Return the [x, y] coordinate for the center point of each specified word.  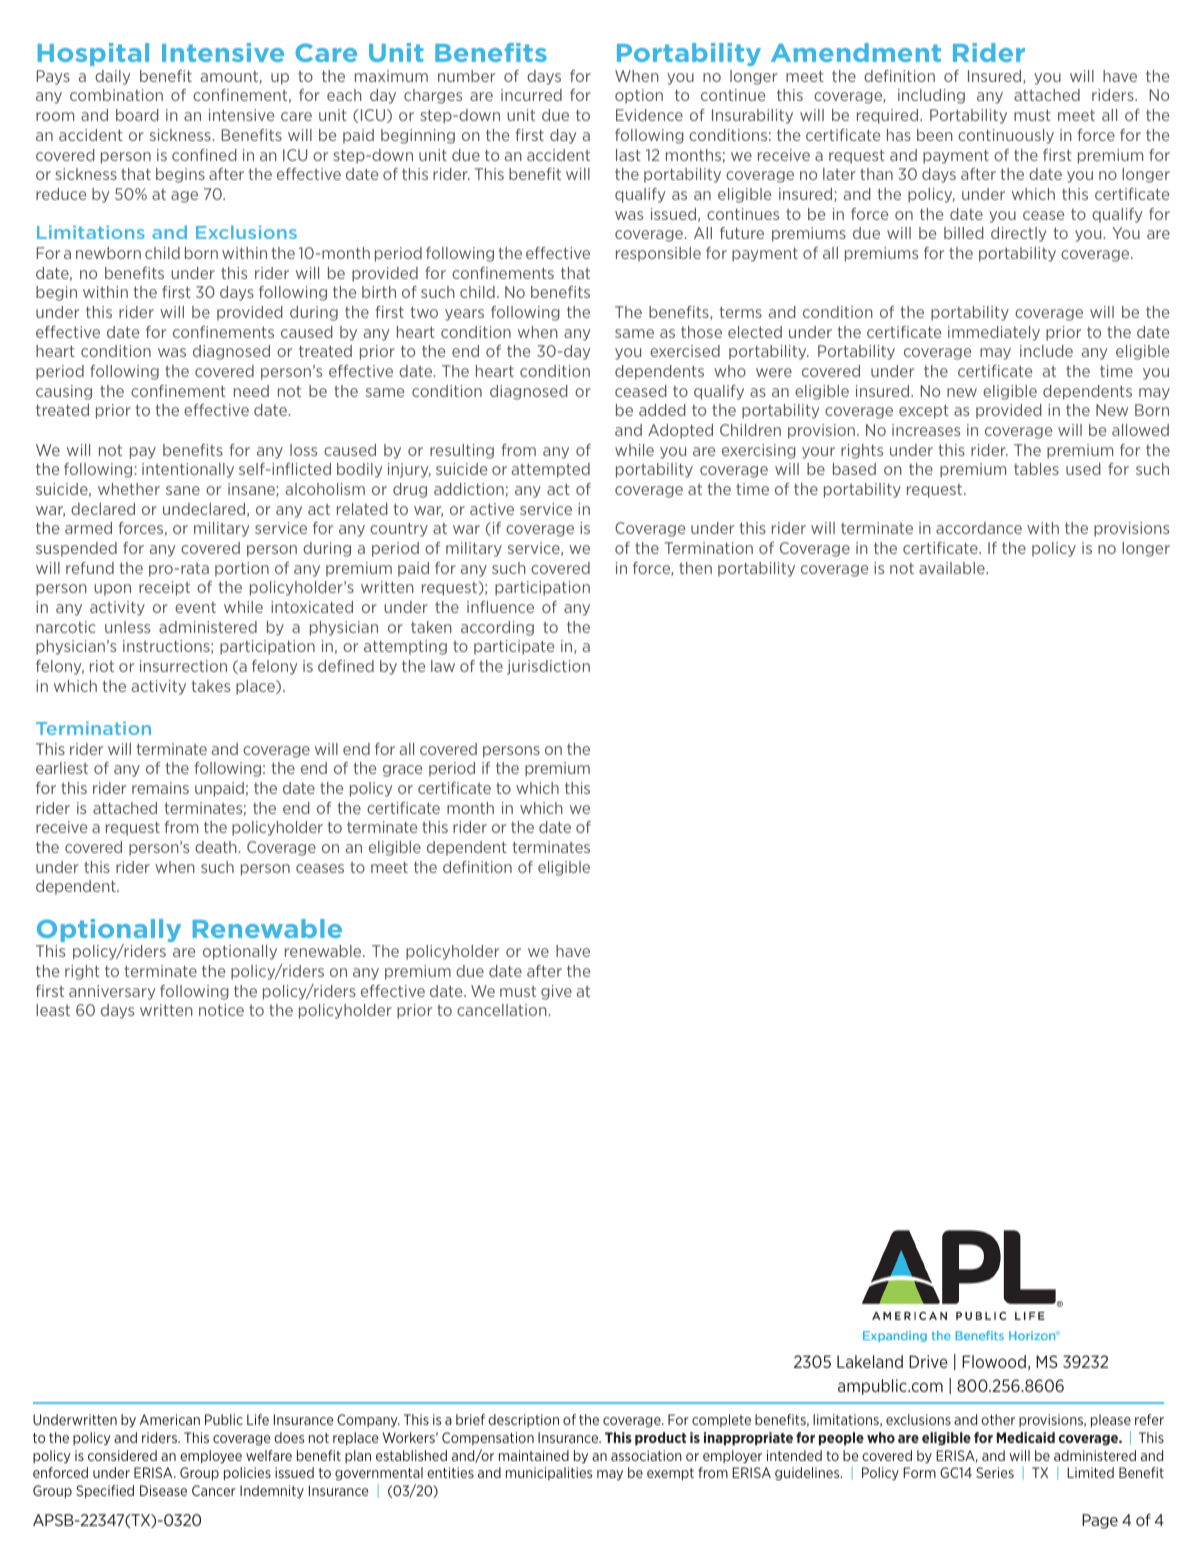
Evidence [649, 115]
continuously [1006, 136]
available [953, 568]
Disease [163, 1490]
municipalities [549, 1473]
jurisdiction [548, 667]
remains [160, 788]
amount [230, 77]
